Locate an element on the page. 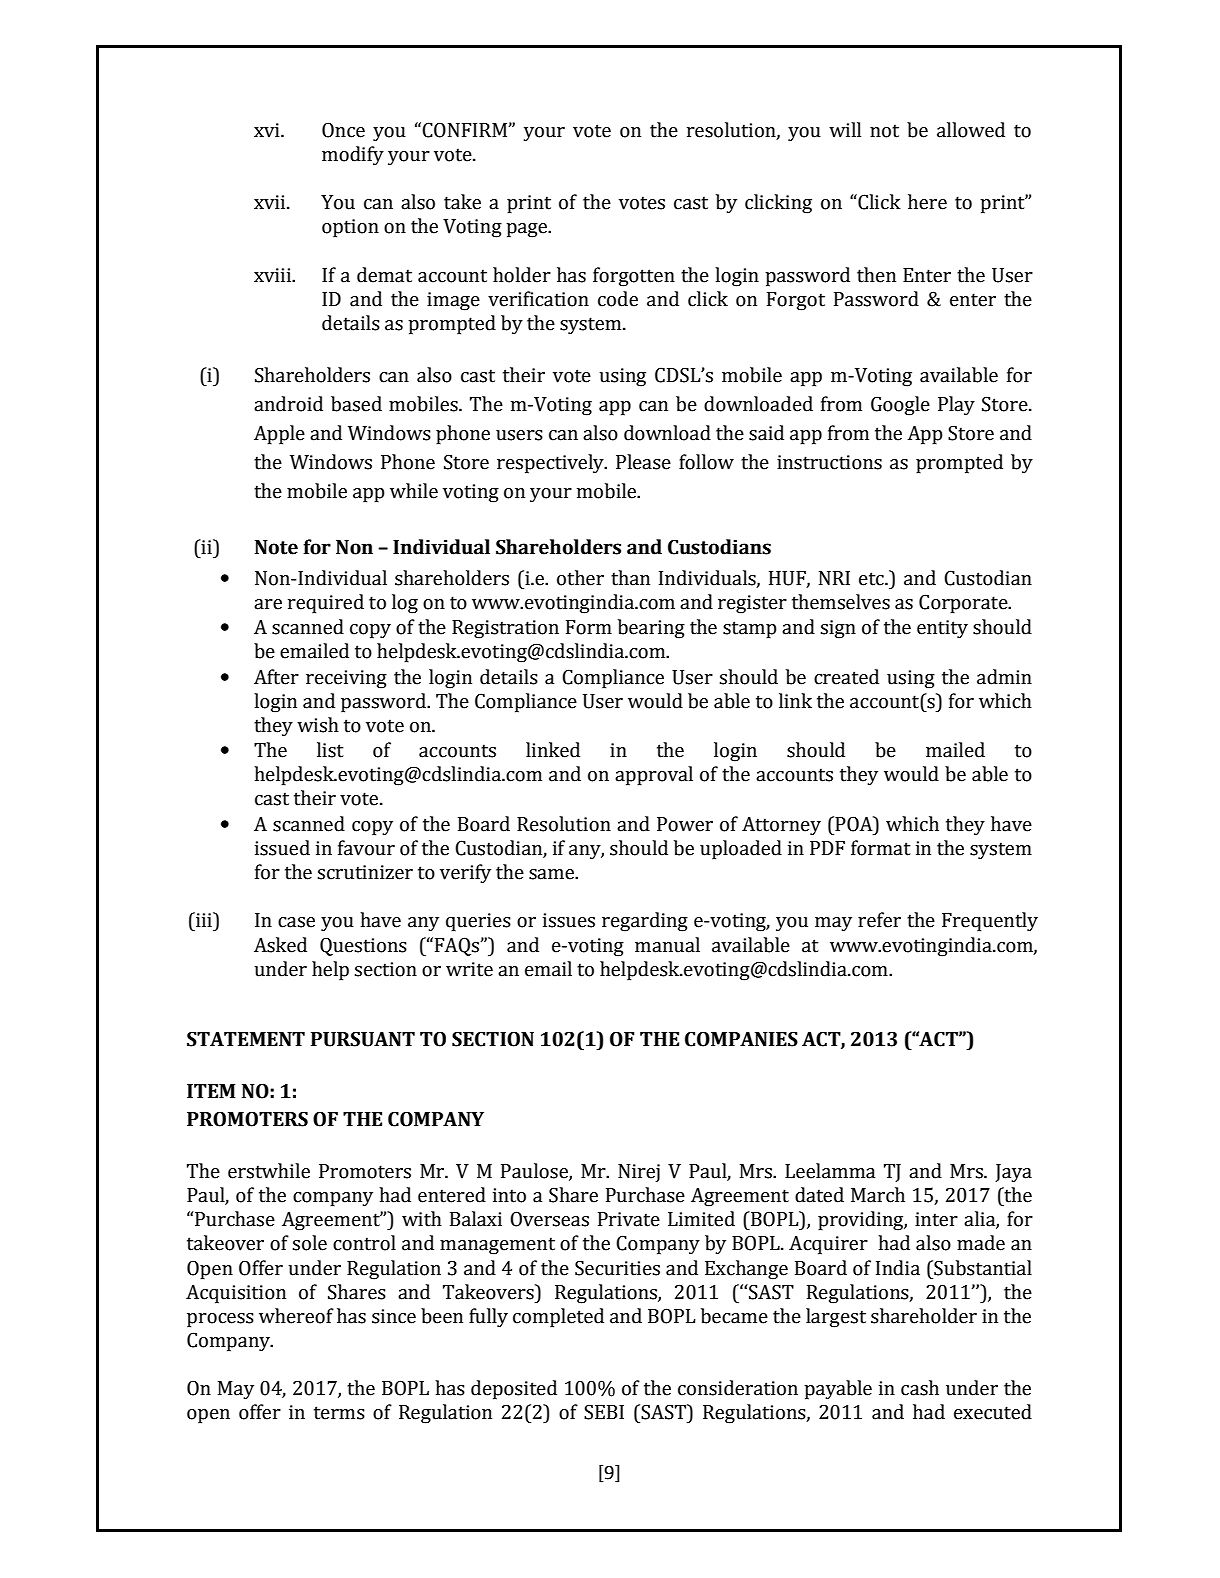 The height and width of the document is (1578, 1220). Google is located at coordinates (900, 406).
